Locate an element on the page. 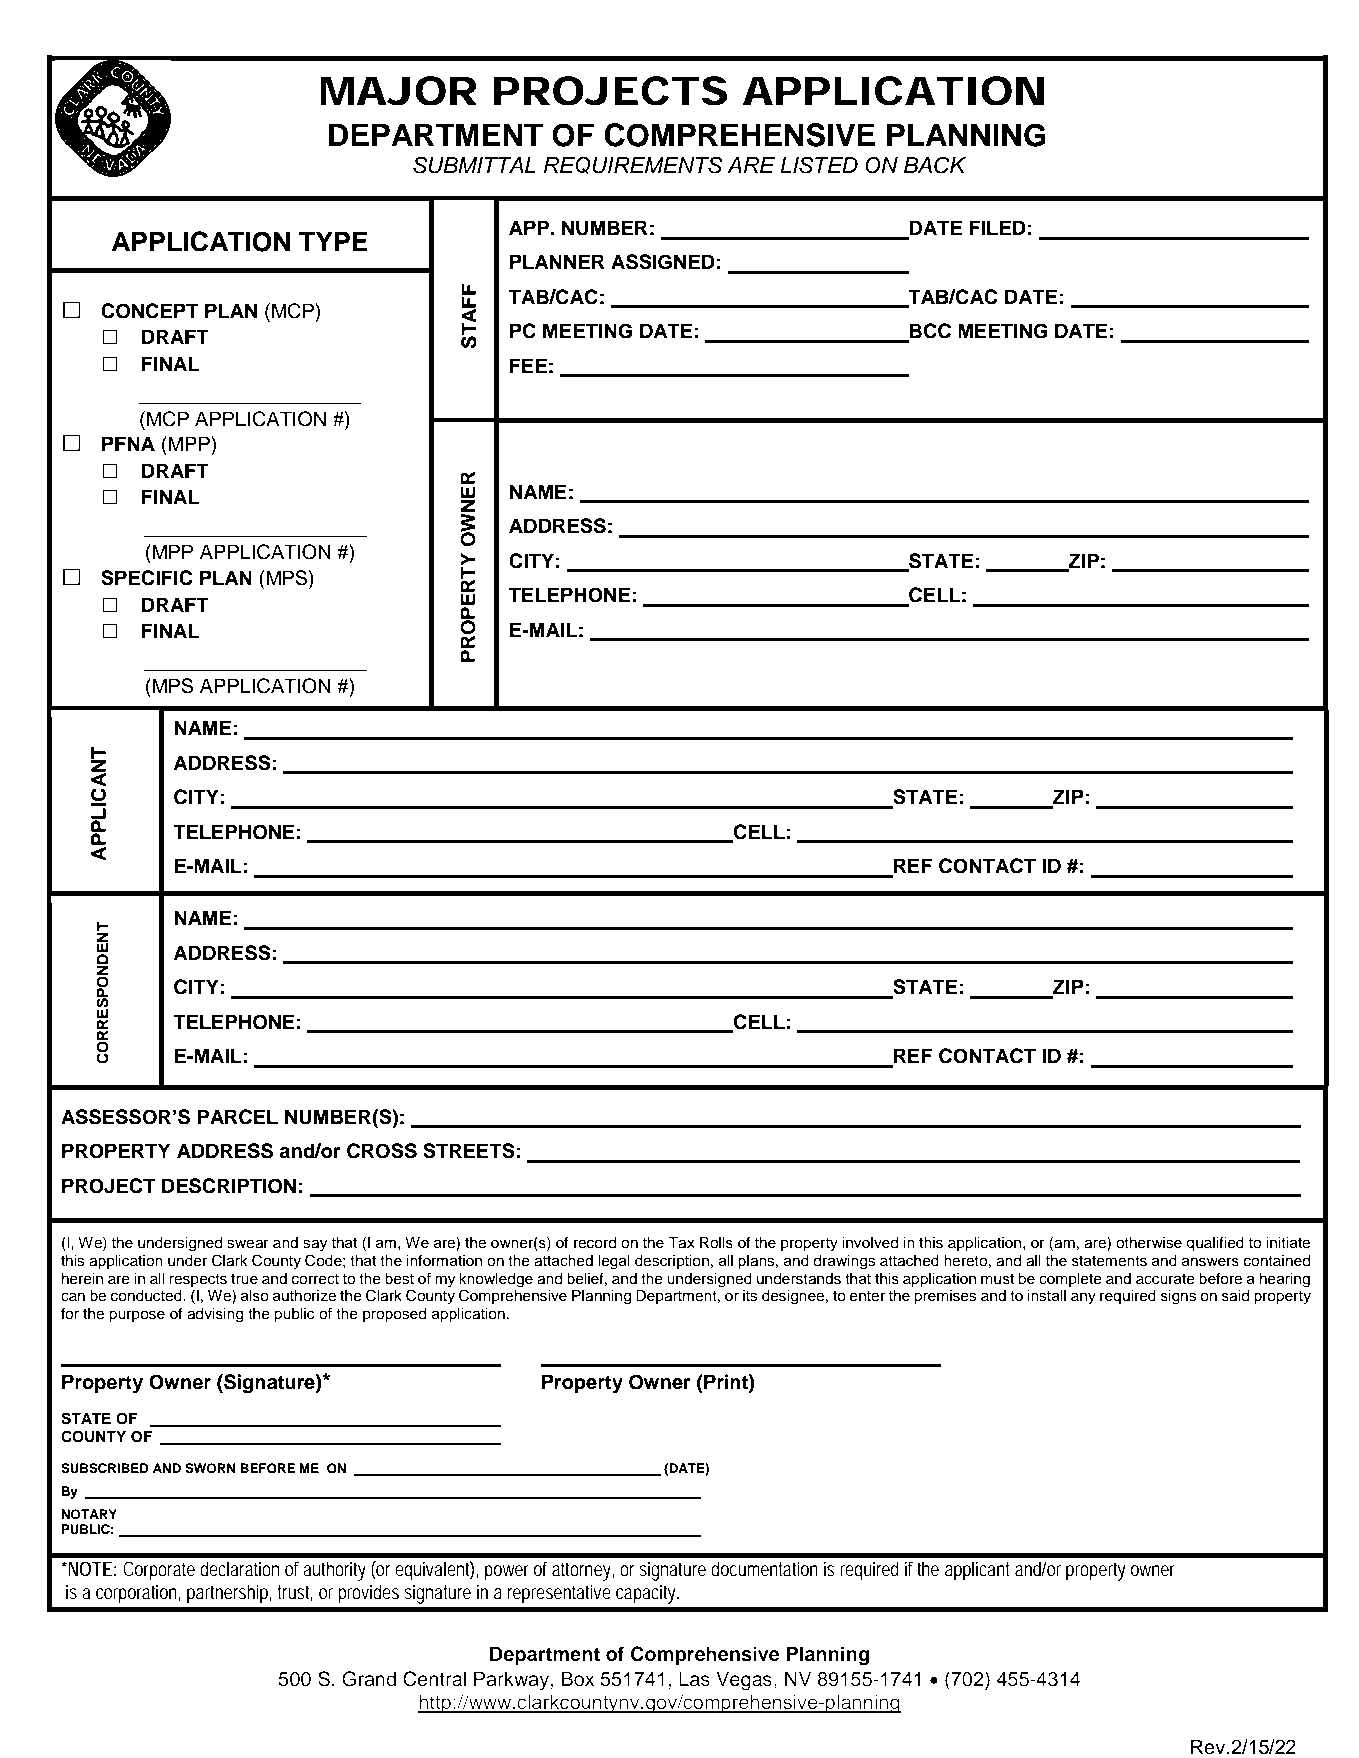 Image resolution: width=1359 pixels, height=1758 pixels. Tax is located at coordinates (681, 1243).
